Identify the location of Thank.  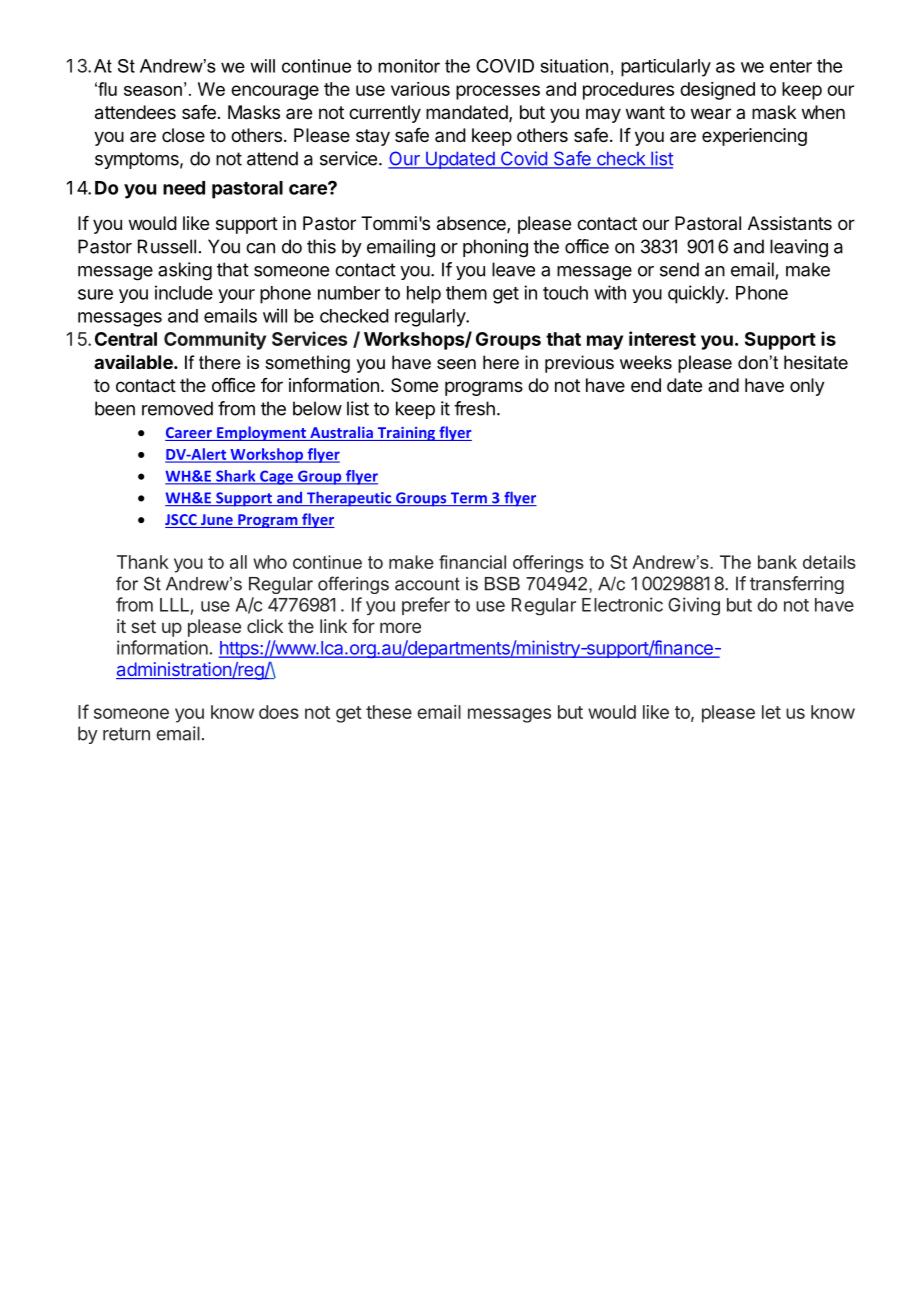
(143, 562).
